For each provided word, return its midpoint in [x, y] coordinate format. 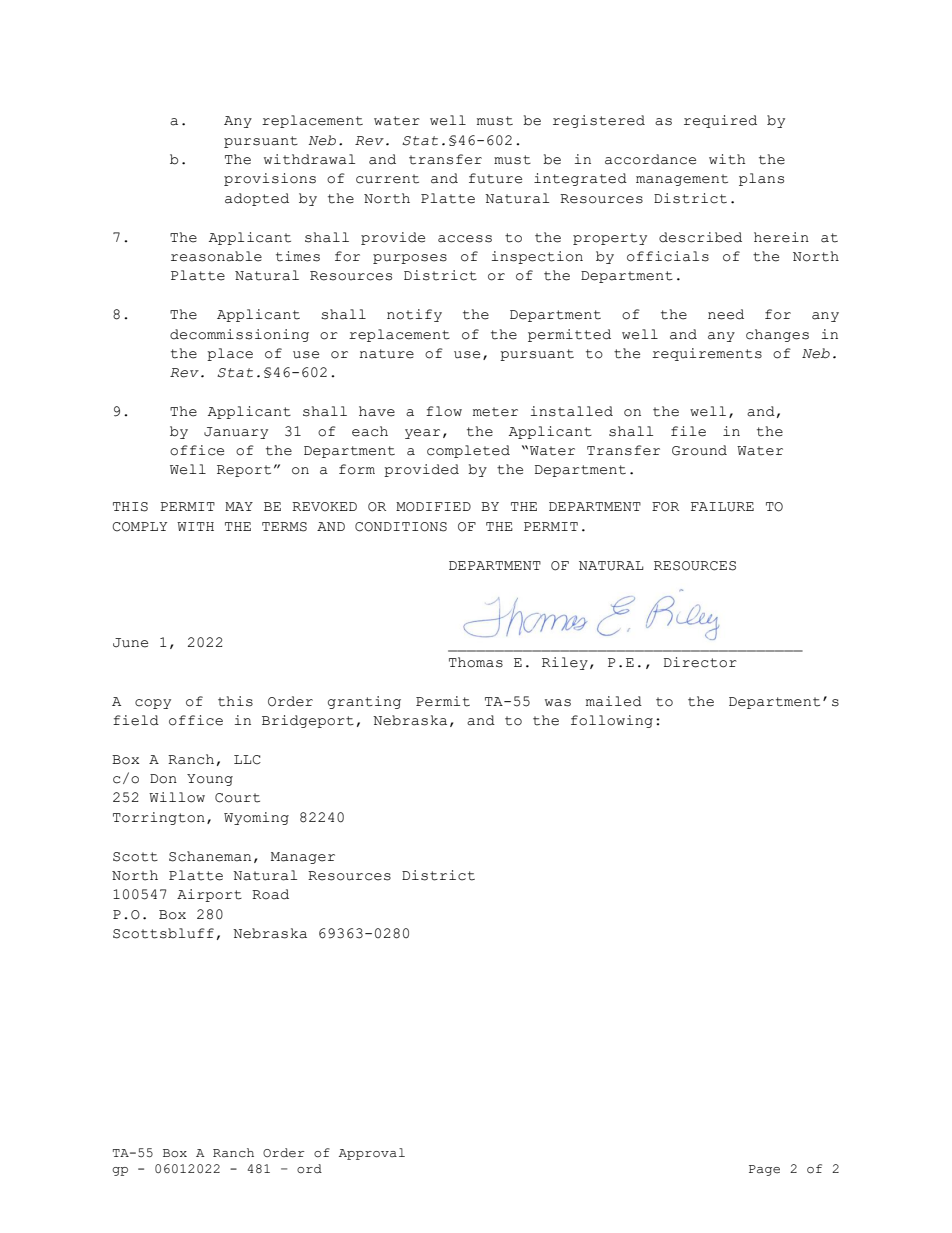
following [612, 721]
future [495, 178]
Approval [372, 1154]
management [682, 180]
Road [270, 894]
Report [244, 471]
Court [237, 798]
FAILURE [722, 507]
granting [364, 702]
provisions [270, 179]
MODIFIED [433, 507]
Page [764, 1170]
